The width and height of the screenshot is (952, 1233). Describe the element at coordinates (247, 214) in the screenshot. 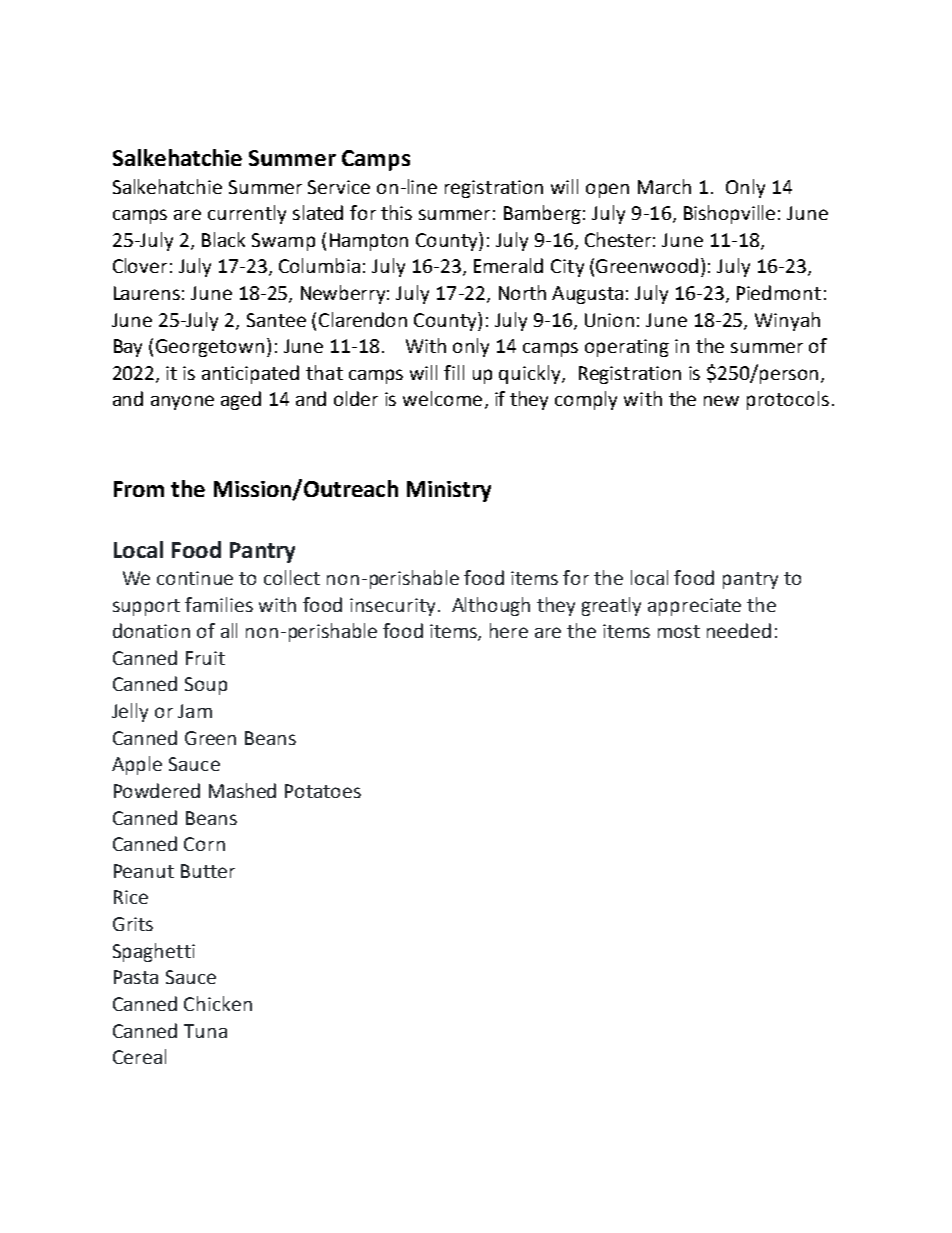

I see `currently` at that location.
